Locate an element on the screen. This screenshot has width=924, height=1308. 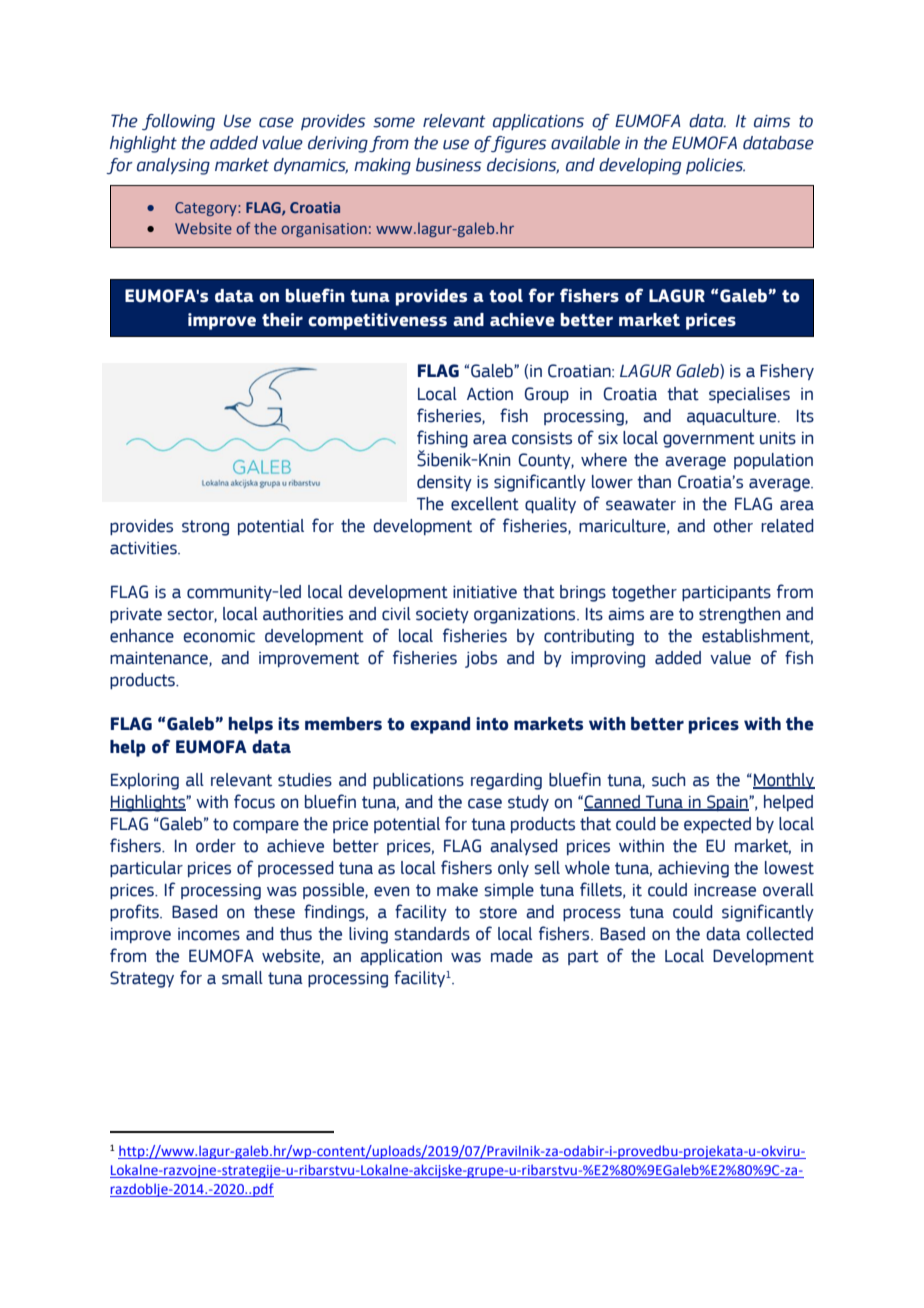
incomes is located at coordinates (209, 934).
